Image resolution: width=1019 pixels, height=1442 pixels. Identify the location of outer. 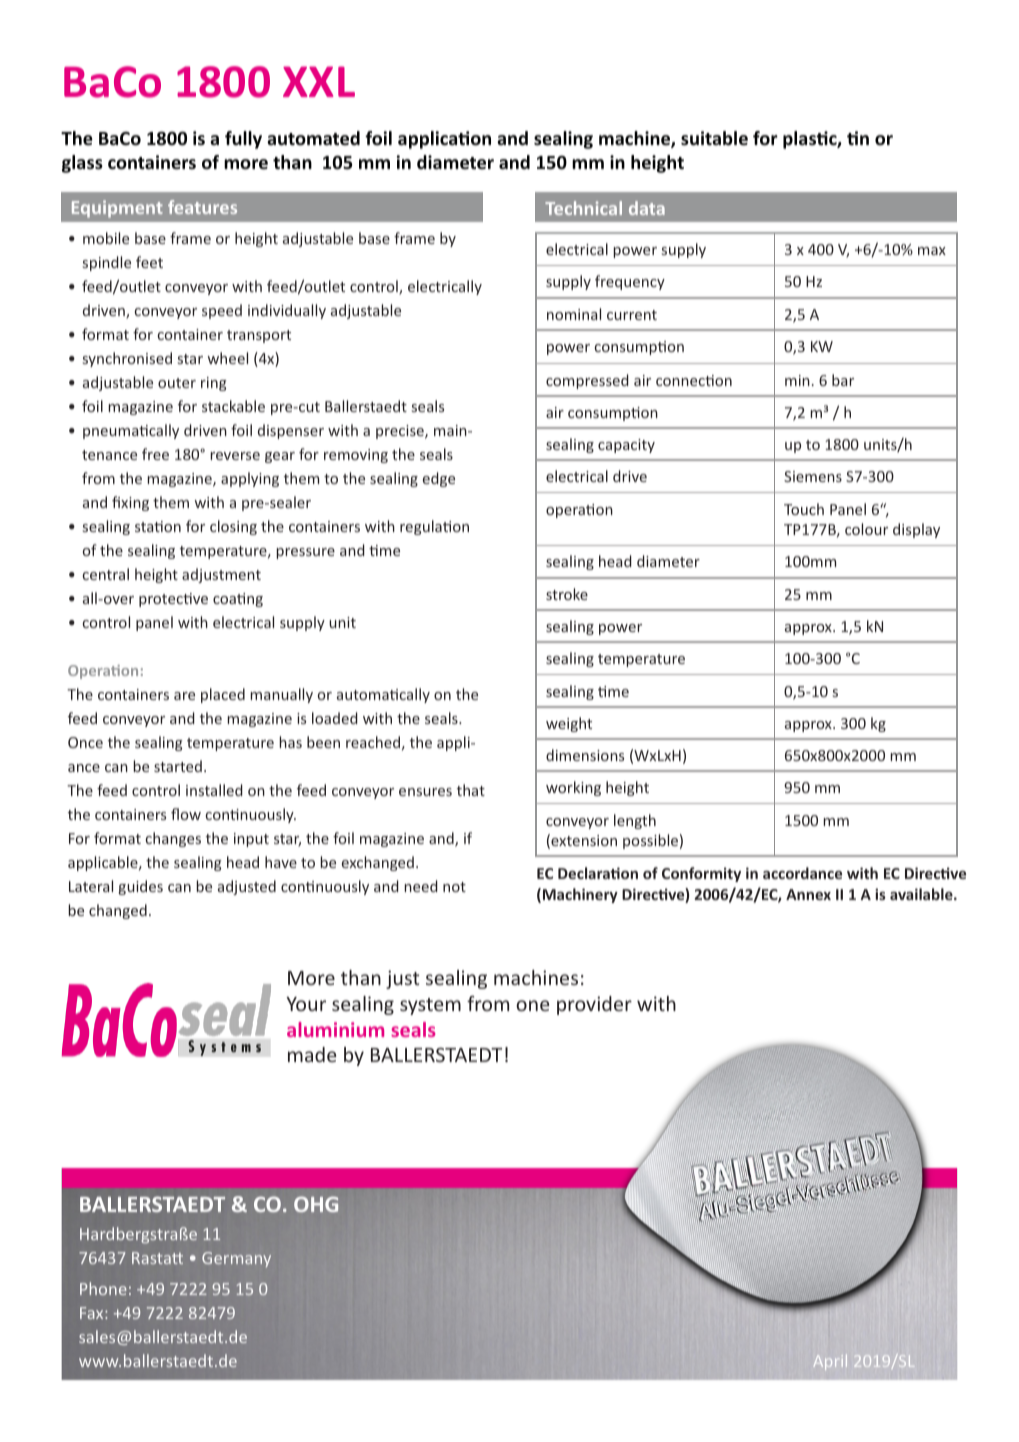
(177, 383).
